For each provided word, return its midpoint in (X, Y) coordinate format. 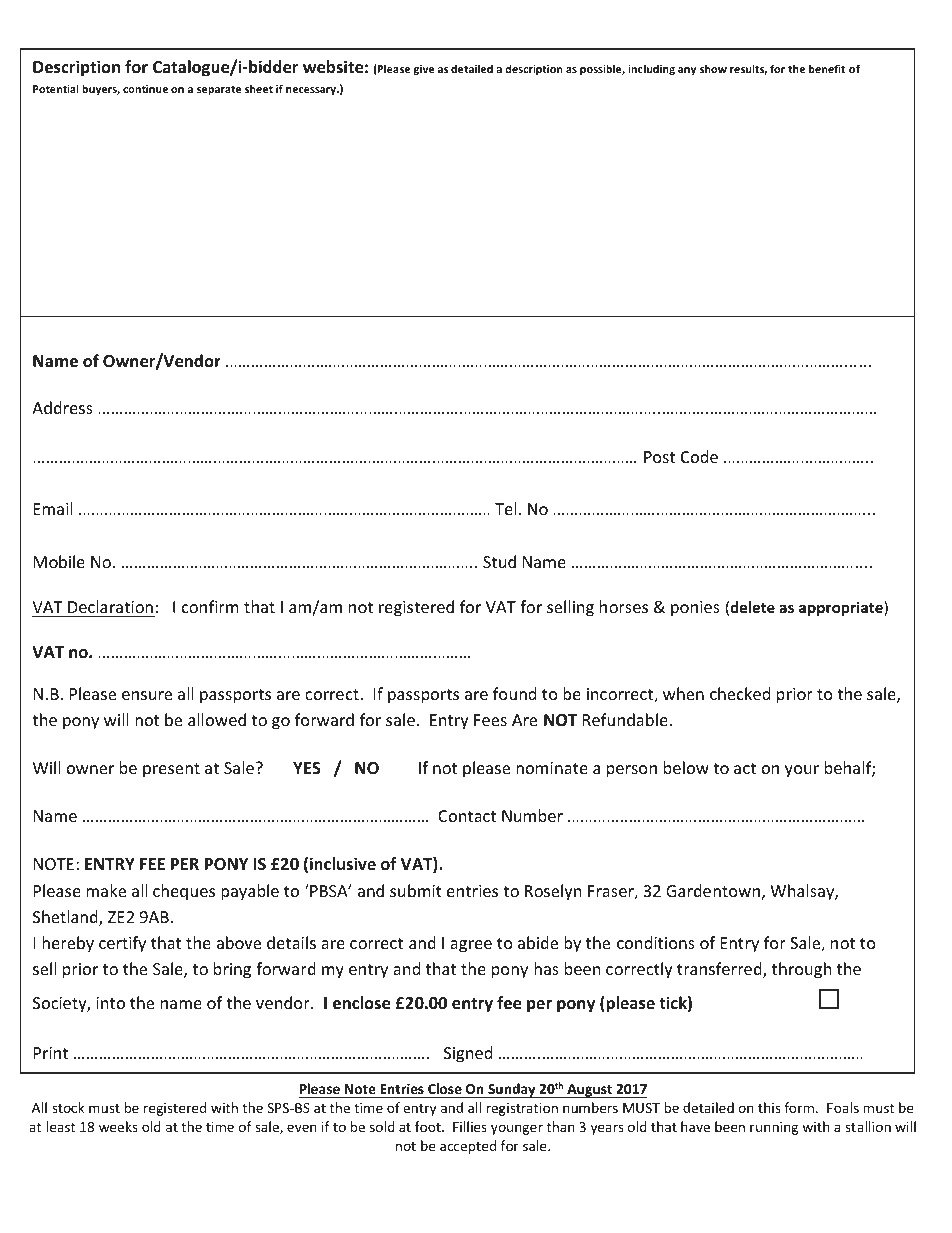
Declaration (110, 606)
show (713, 68)
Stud (499, 561)
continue (145, 89)
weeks (118, 1126)
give (423, 70)
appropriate (842, 608)
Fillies (470, 1126)
